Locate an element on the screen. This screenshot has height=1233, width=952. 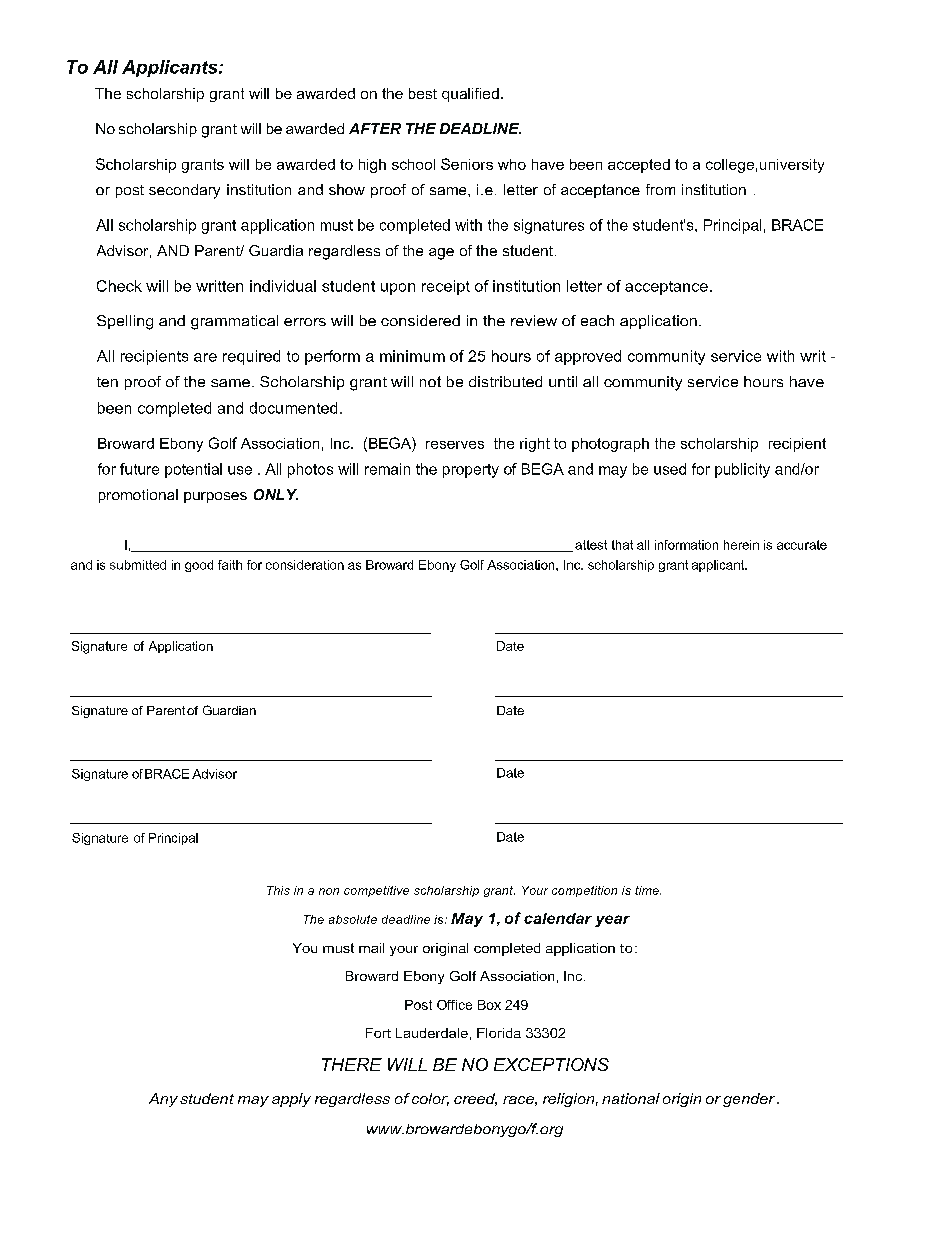
This is located at coordinates (278, 890).
